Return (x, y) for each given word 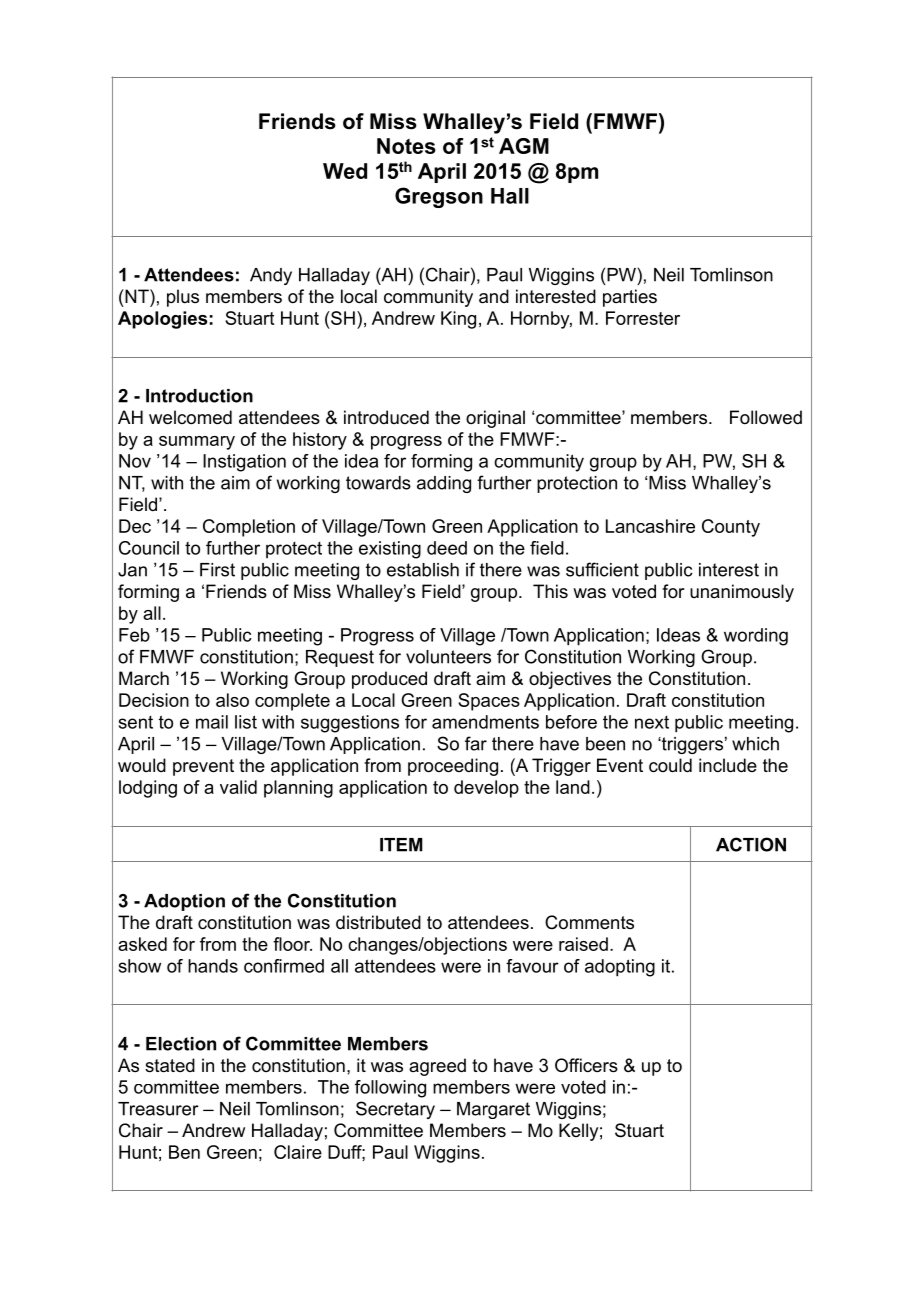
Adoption (184, 902)
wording (756, 637)
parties (630, 298)
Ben (184, 1152)
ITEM (401, 845)
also (232, 700)
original (495, 419)
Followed (766, 417)
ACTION (751, 844)
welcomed (190, 417)
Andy (271, 276)
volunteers (448, 657)
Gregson (439, 197)
